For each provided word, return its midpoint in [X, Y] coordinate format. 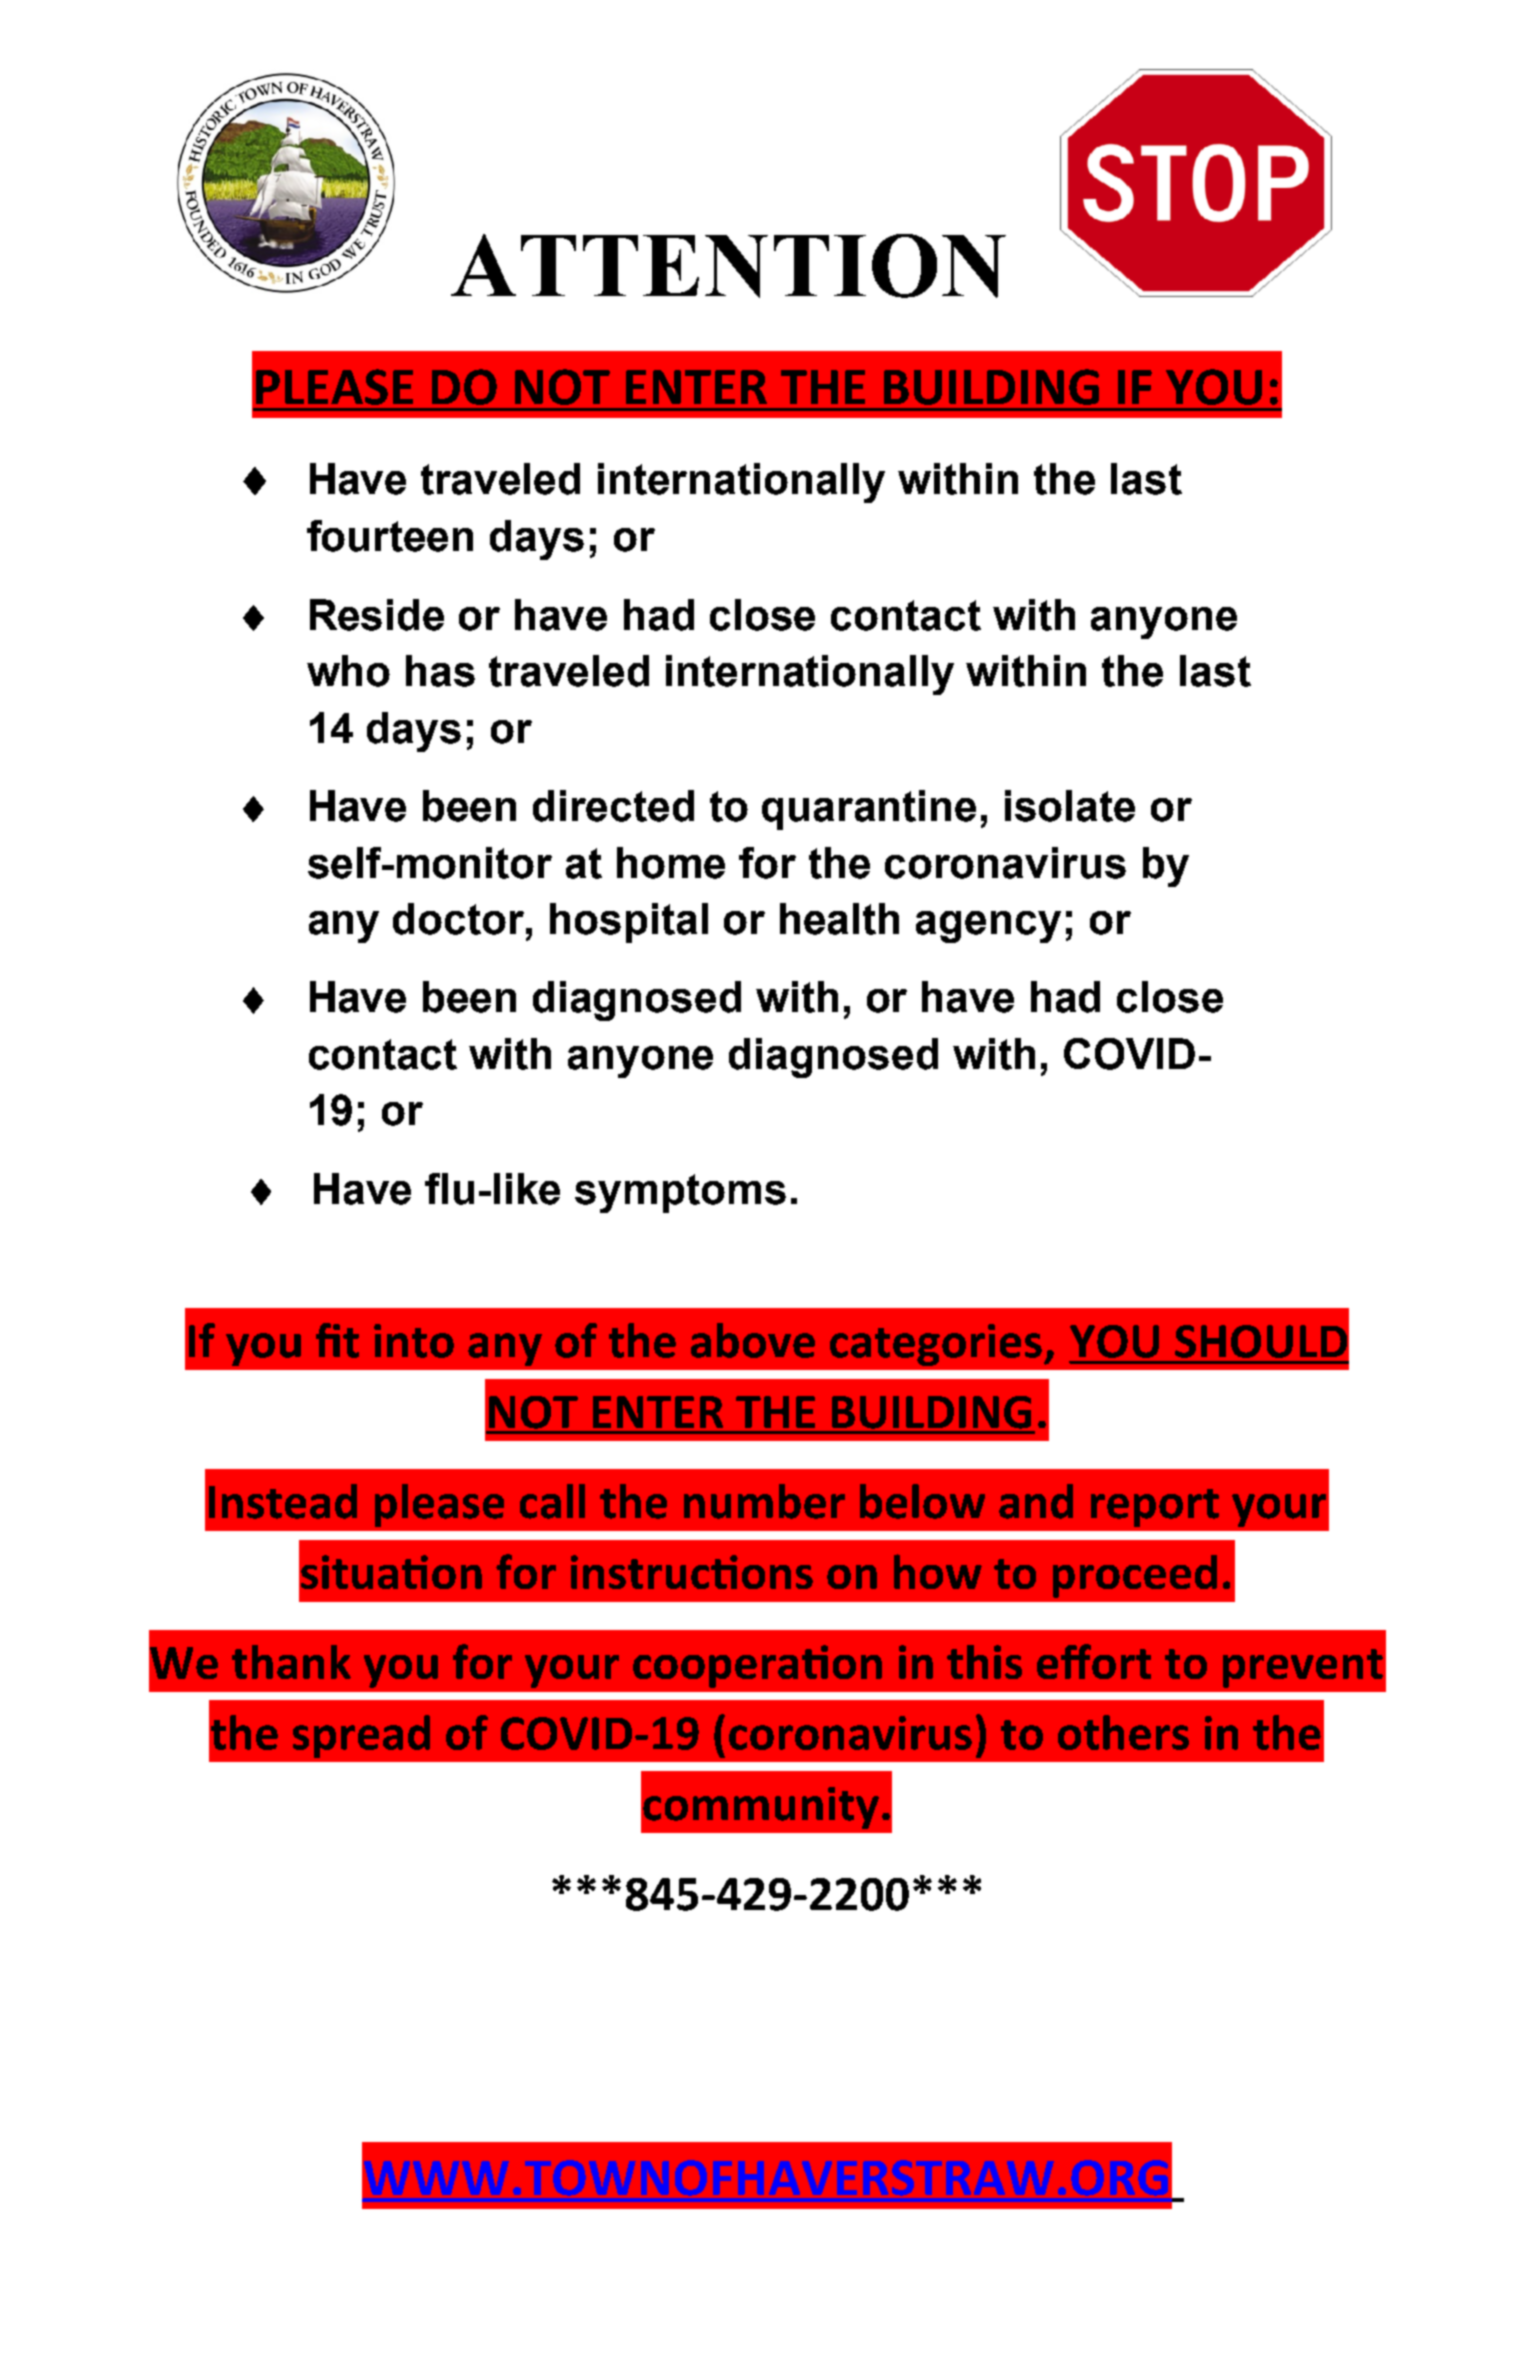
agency [988, 927]
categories [936, 1345]
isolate [1070, 806]
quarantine [869, 810]
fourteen [390, 536]
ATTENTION [728, 266]
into [414, 1341]
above [753, 1340]
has [440, 671]
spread [361, 1736]
